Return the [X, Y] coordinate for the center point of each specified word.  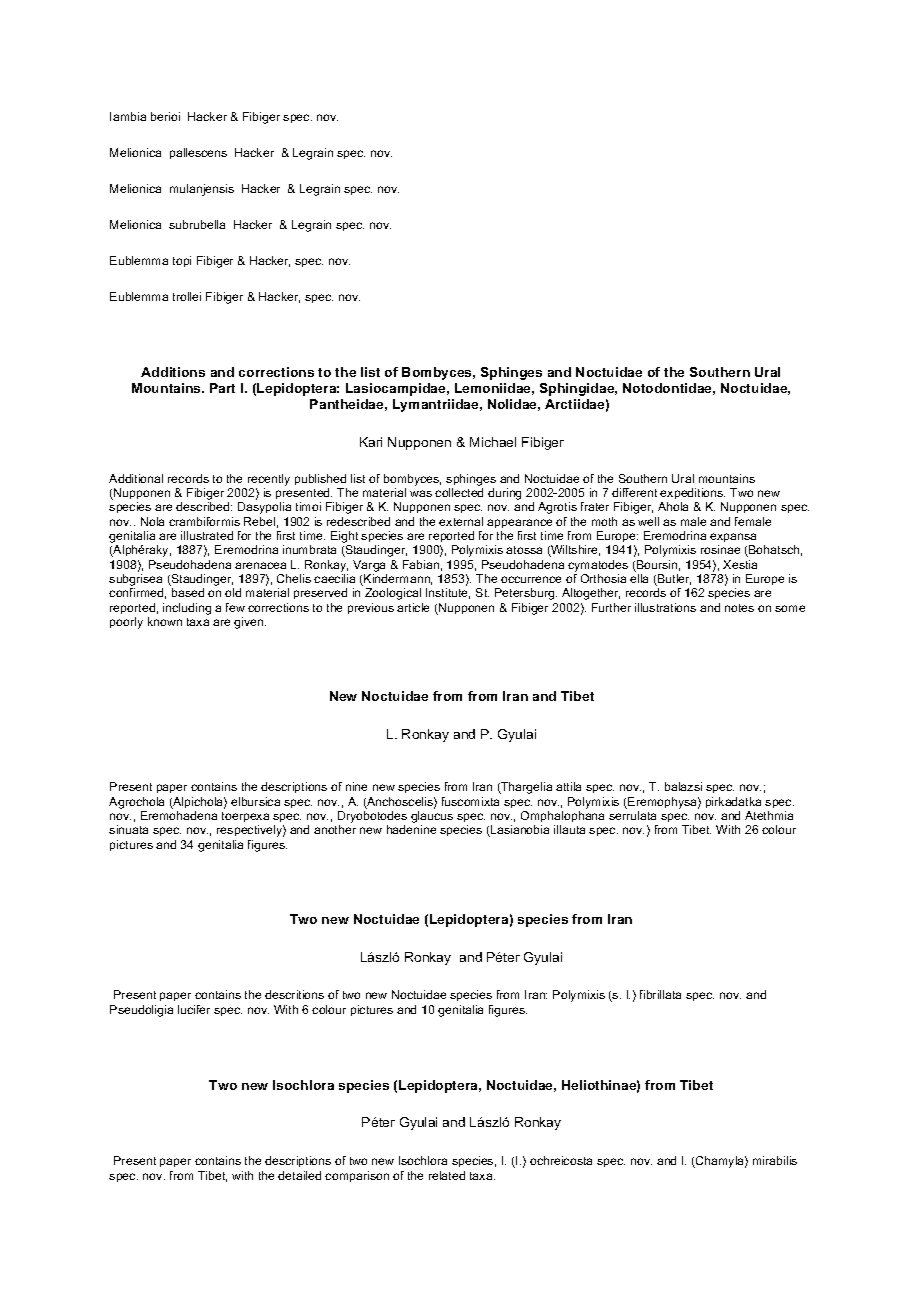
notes [739, 608]
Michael [493, 442]
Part [222, 388]
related [447, 1175]
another [335, 829]
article [413, 607]
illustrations [665, 607]
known [165, 621]
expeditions [692, 495]
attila [568, 786]
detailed [299, 1175]
